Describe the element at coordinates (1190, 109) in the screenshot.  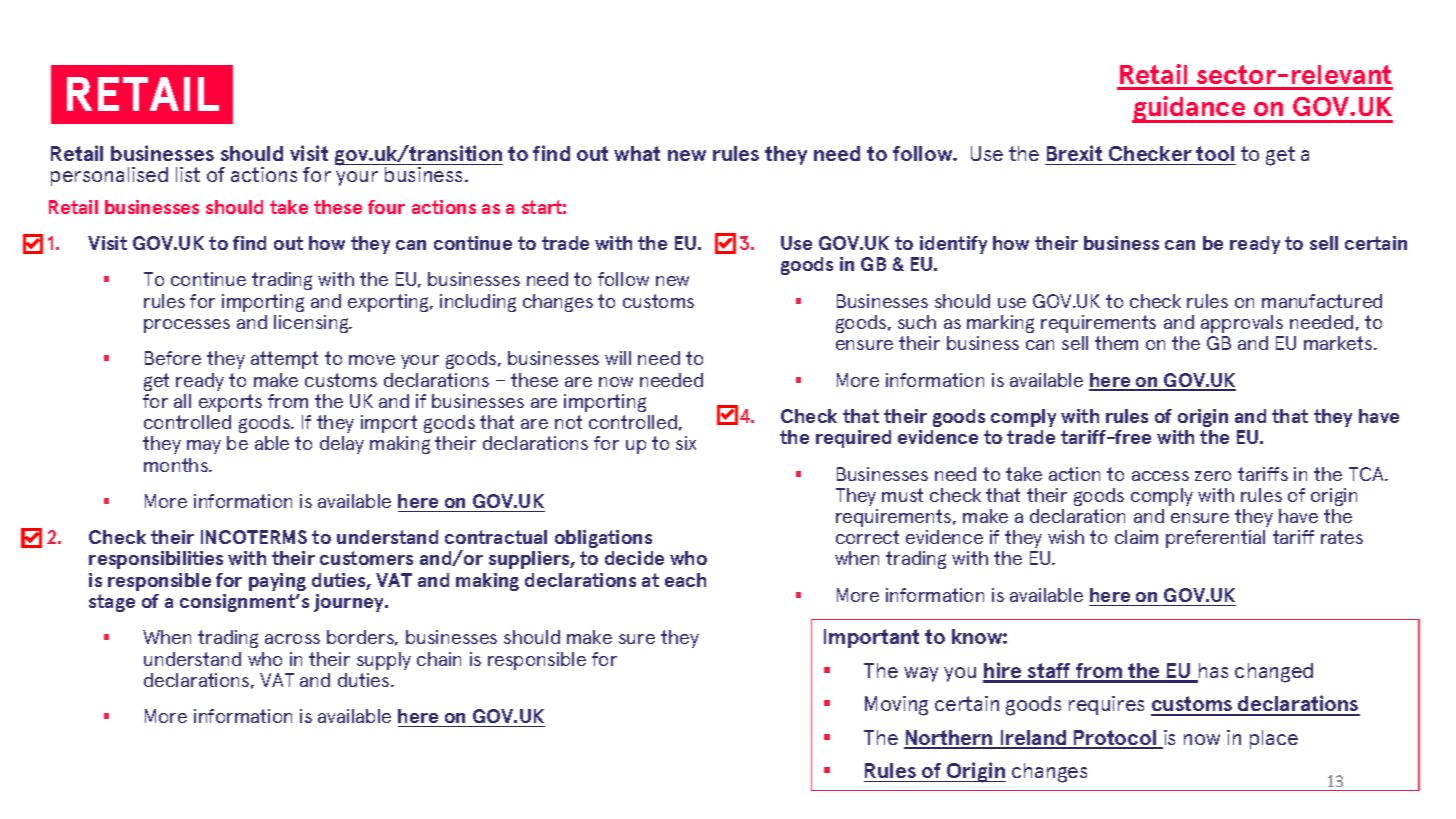
I see `guidance` at that location.
